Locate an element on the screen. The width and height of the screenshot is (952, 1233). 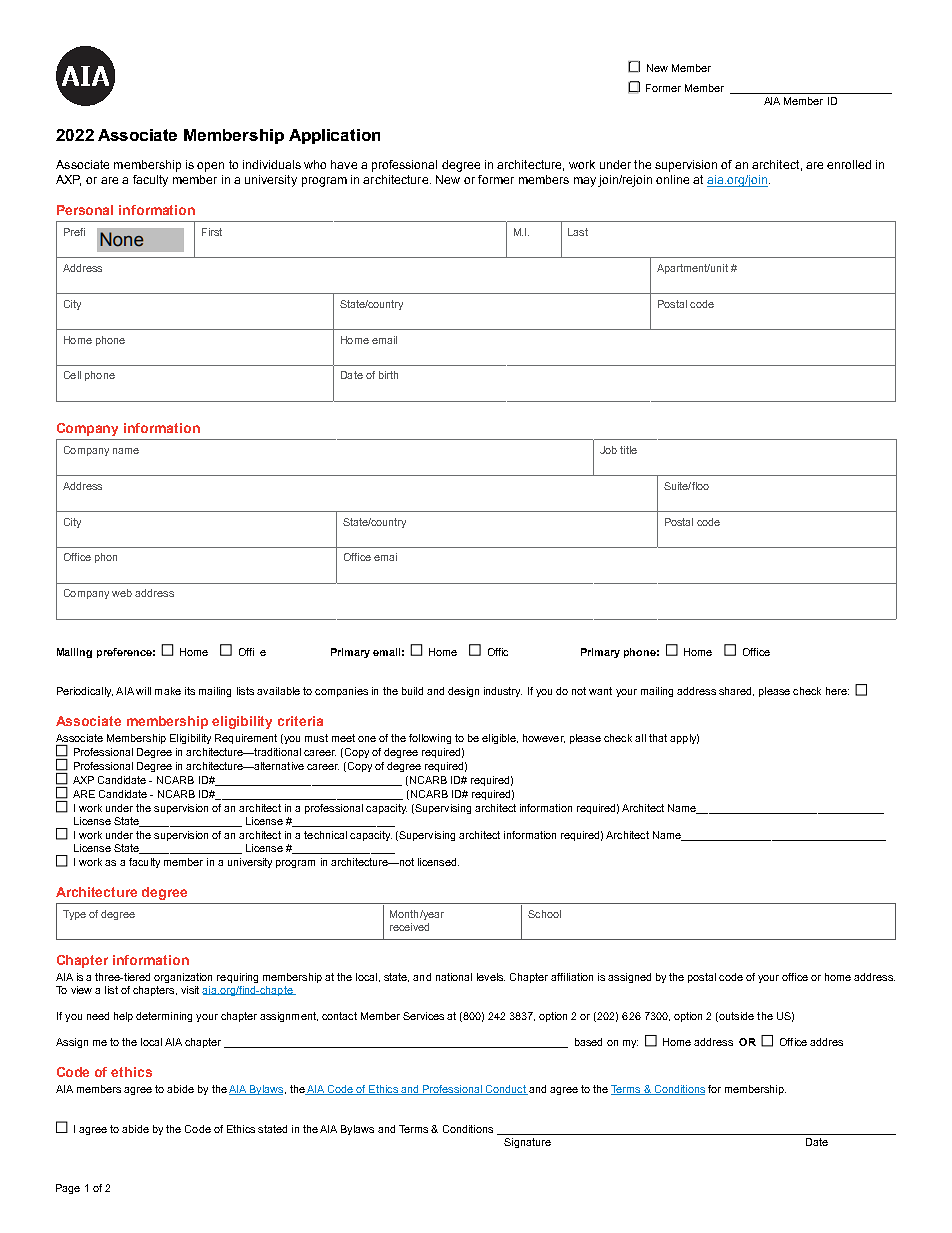
that is located at coordinates (658, 738).
